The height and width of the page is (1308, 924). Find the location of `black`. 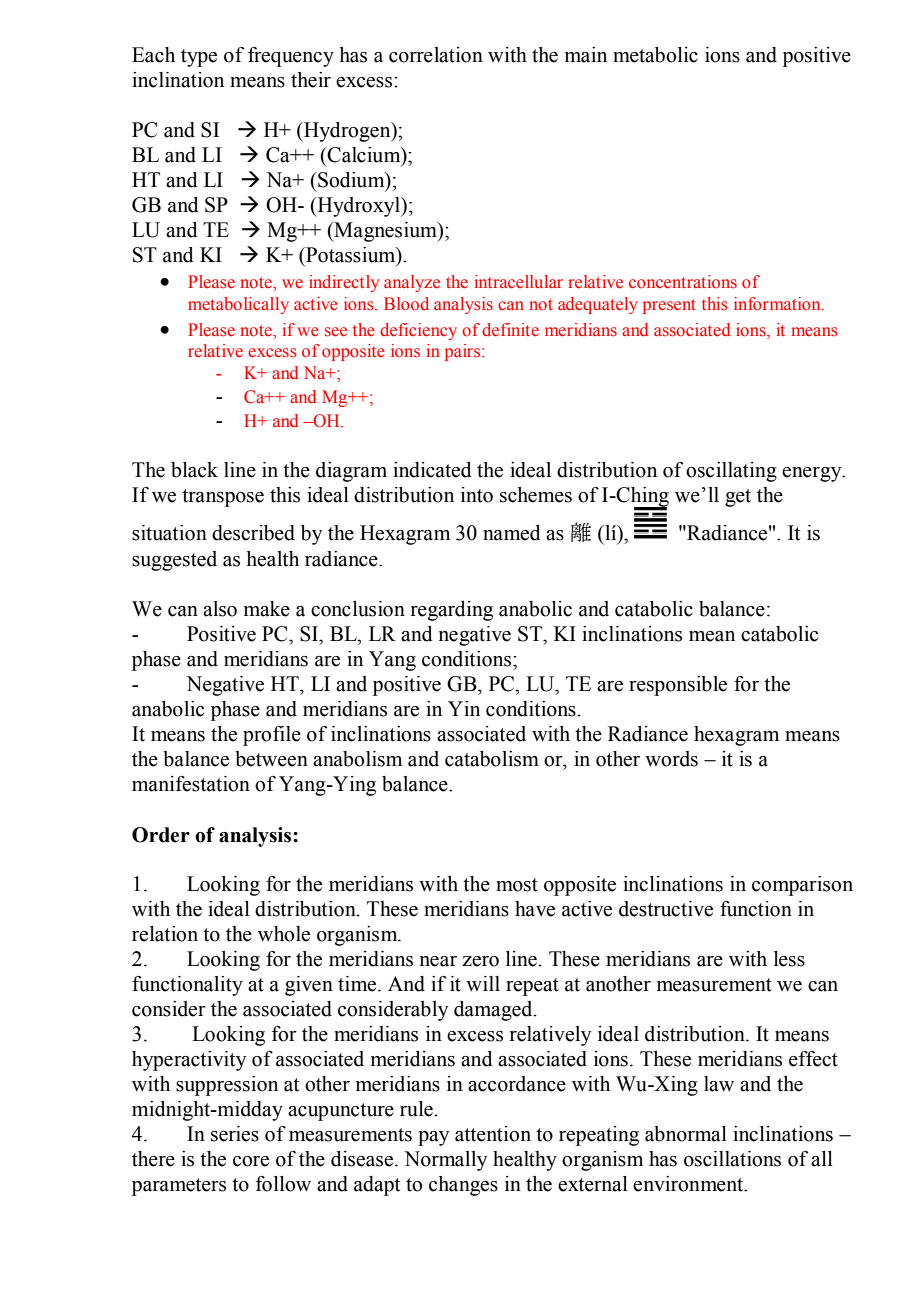

black is located at coordinates (194, 470).
